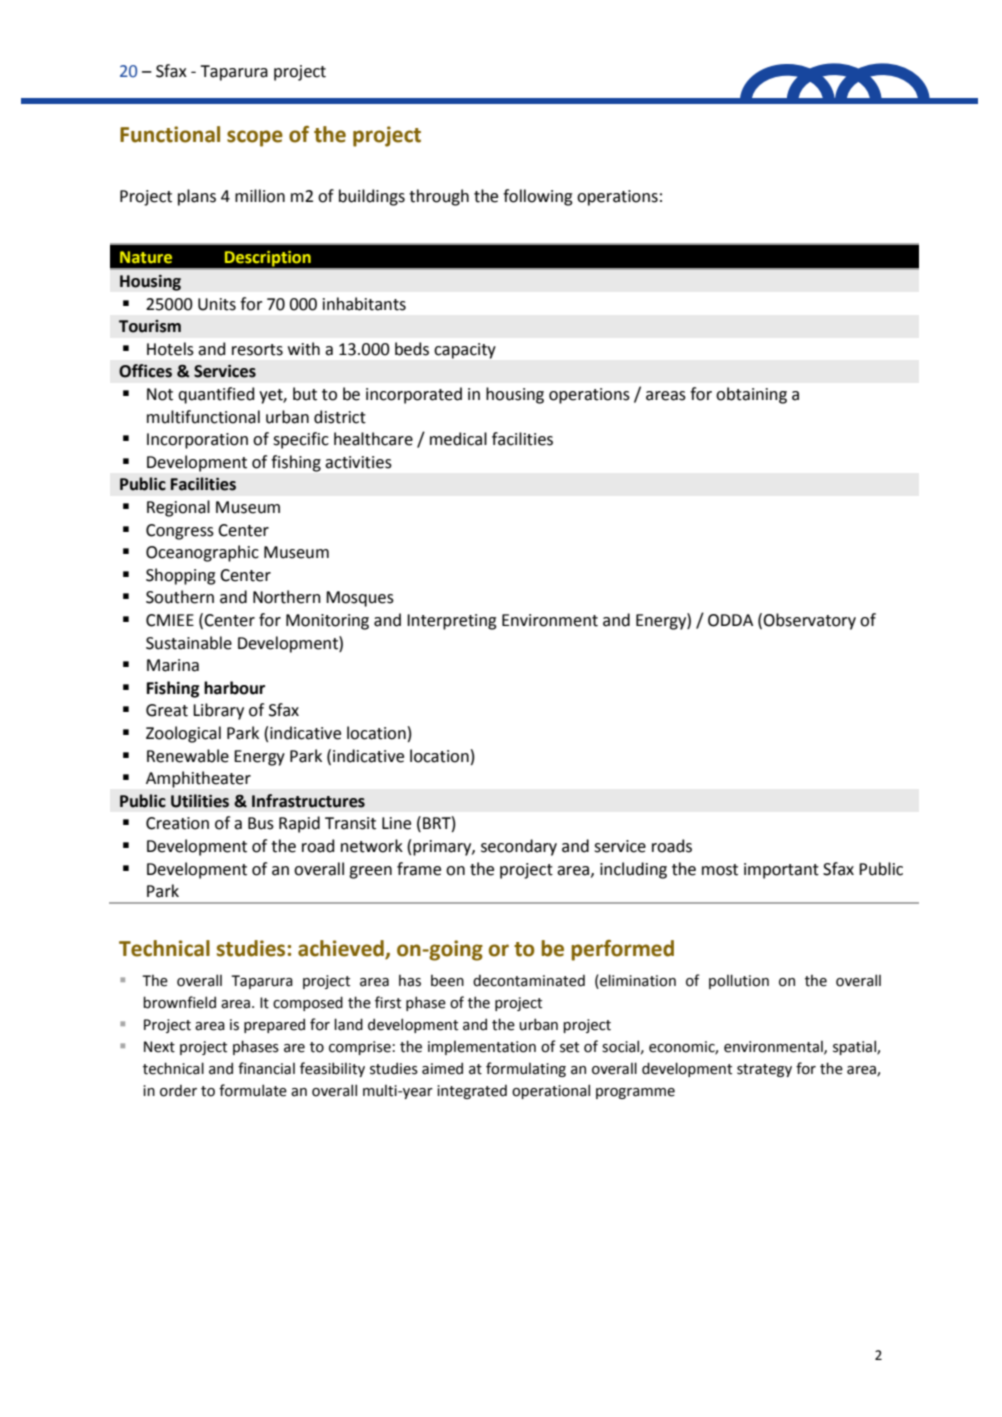  I want to click on obtaining, so click(751, 395).
